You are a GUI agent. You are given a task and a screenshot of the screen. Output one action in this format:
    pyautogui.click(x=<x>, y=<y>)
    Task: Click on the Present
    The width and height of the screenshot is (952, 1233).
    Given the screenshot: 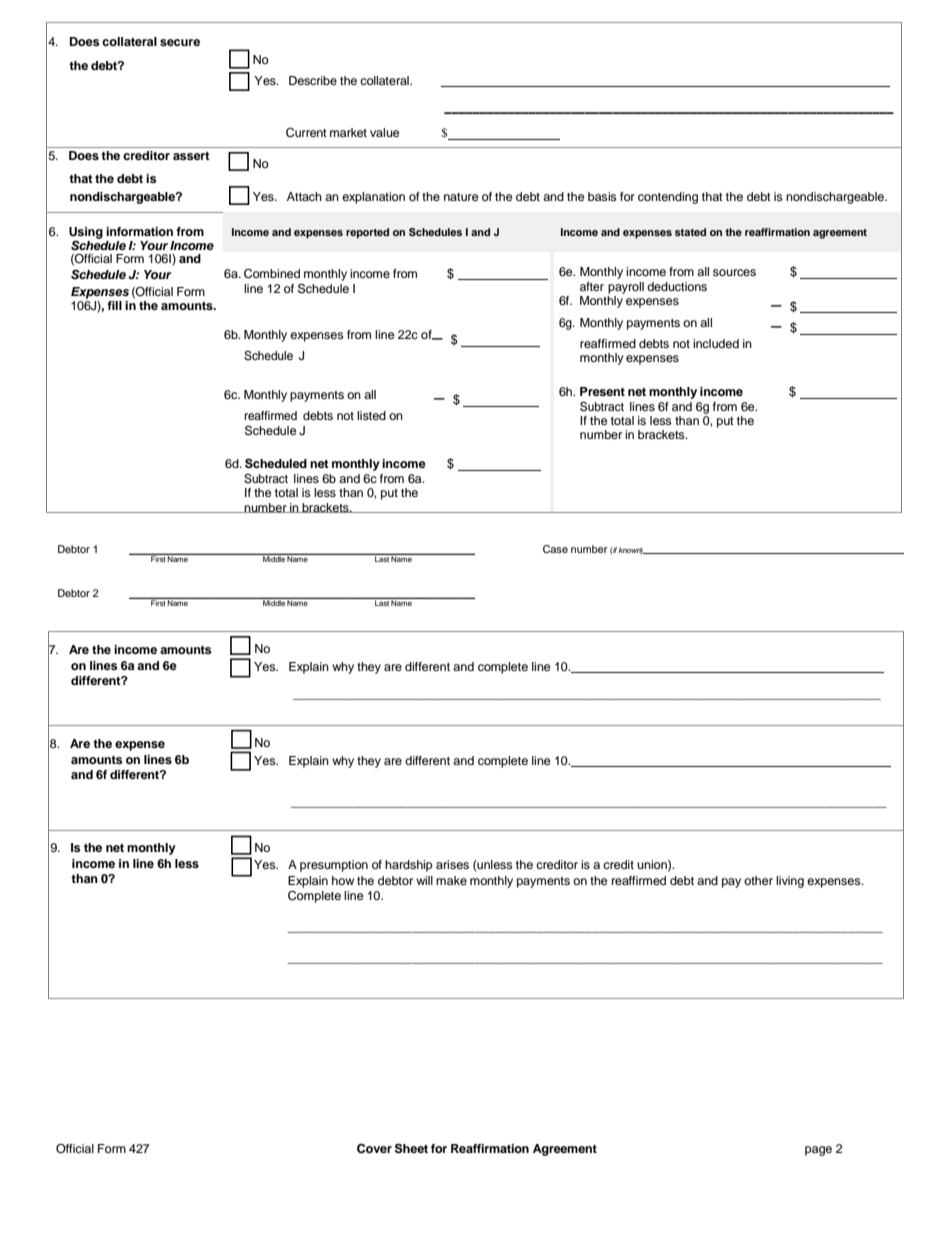 What is the action you would take?
    pyautogui.click(x=602, y=391)
